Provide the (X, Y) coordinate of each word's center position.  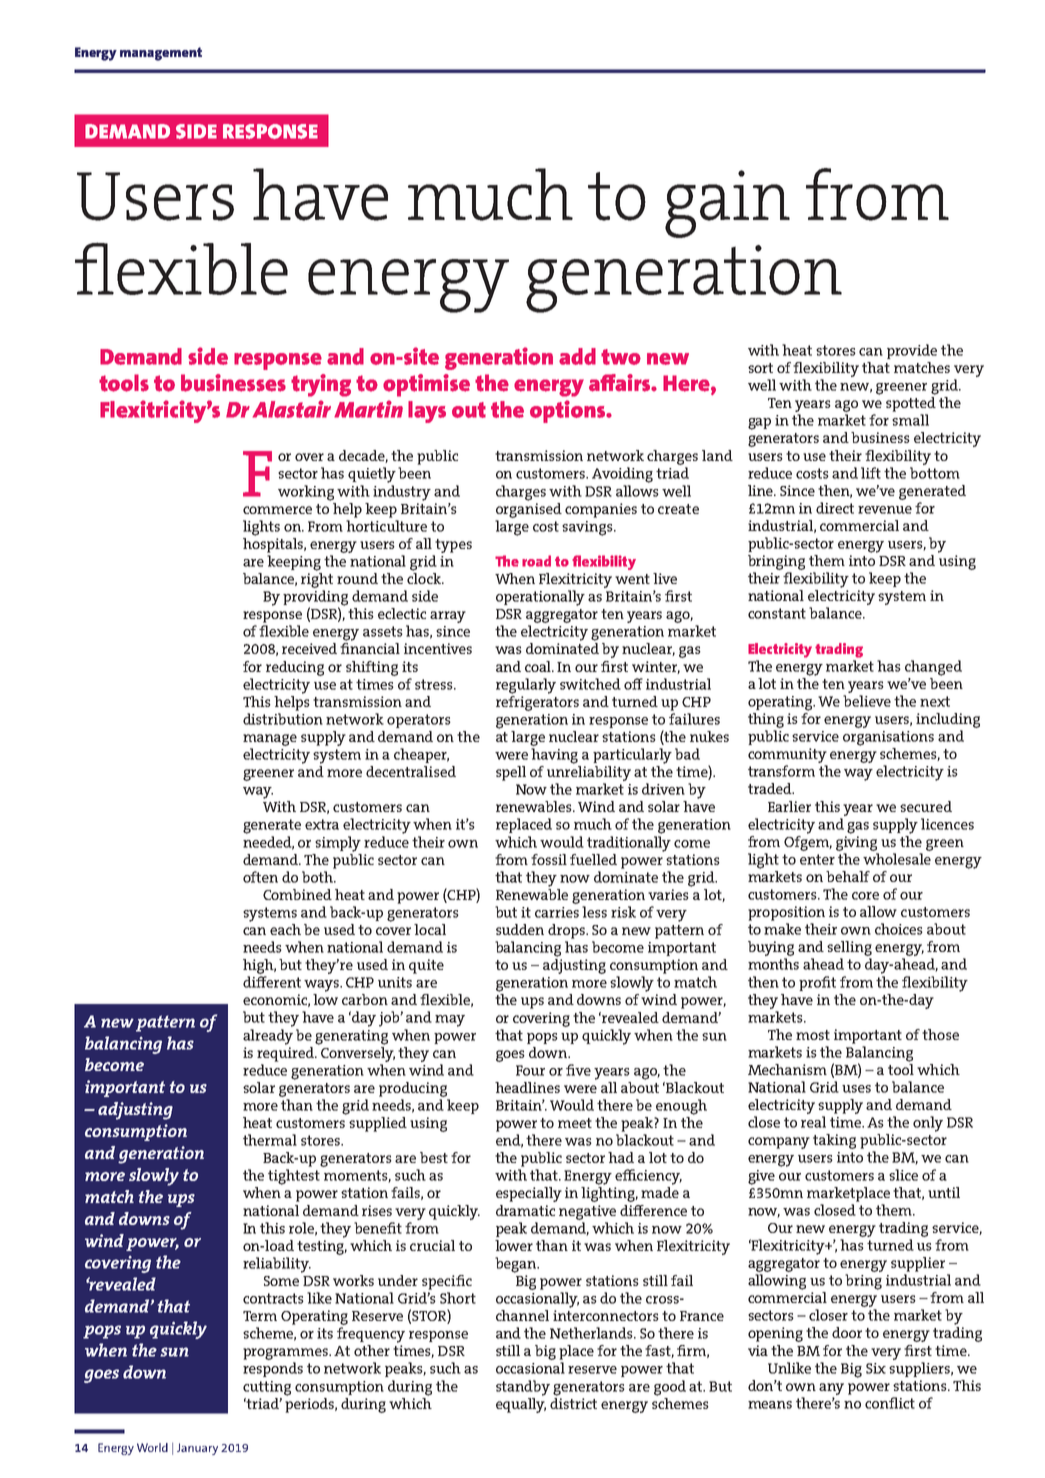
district (573, 1402)
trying (321, 385)
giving (856, 843)
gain (727, 204)
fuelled (593, 859)
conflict (890, 1403)
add (577, 356)
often (260, 877)
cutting (267, 1388)
